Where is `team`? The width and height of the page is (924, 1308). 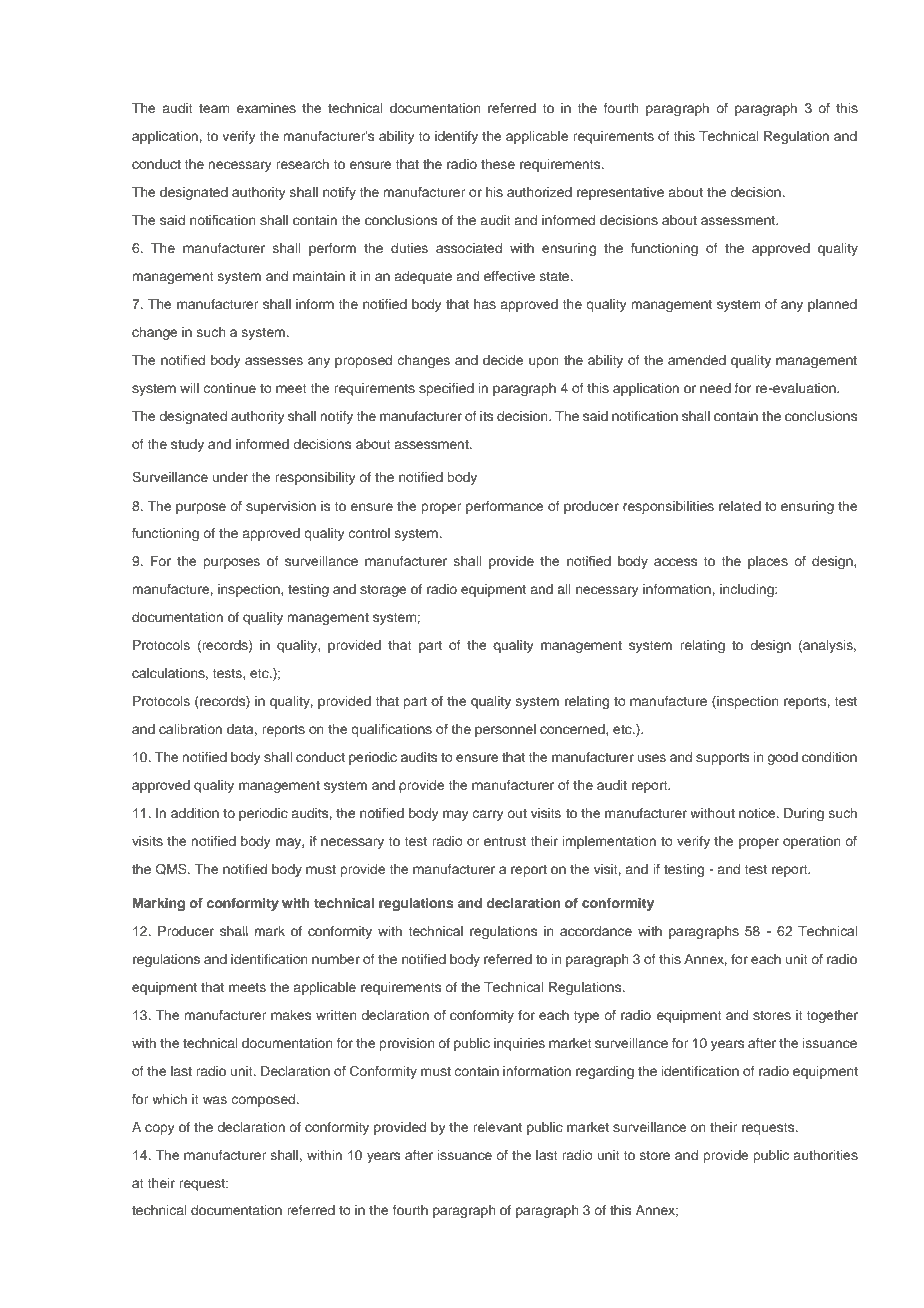 team is located at coordinates (214, 108).
